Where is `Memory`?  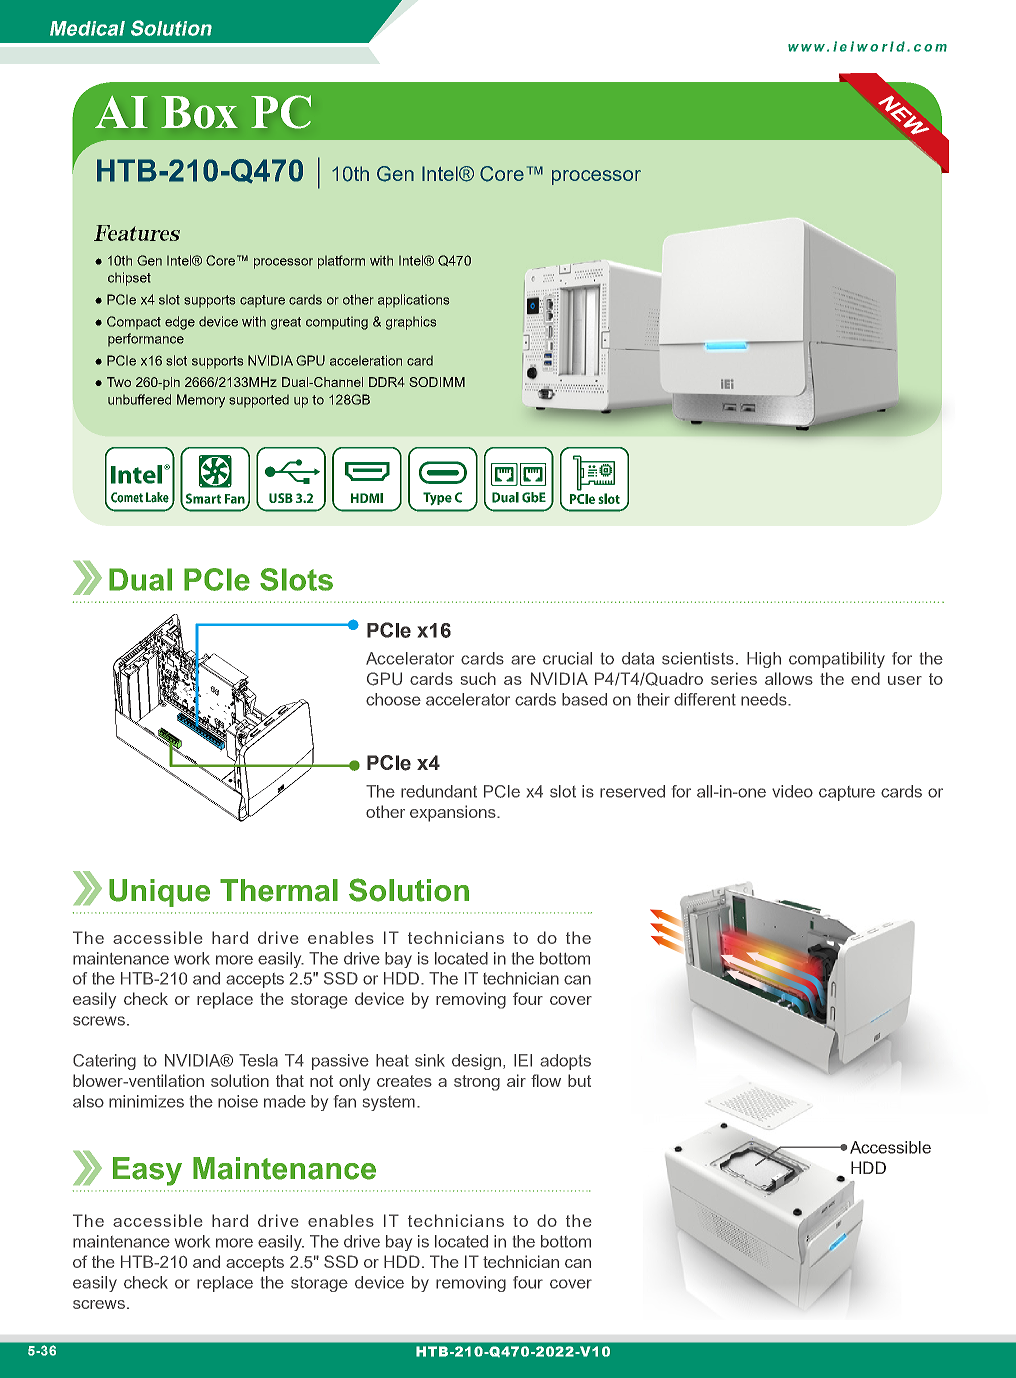 Memory is located at coordinates (201, 401).
